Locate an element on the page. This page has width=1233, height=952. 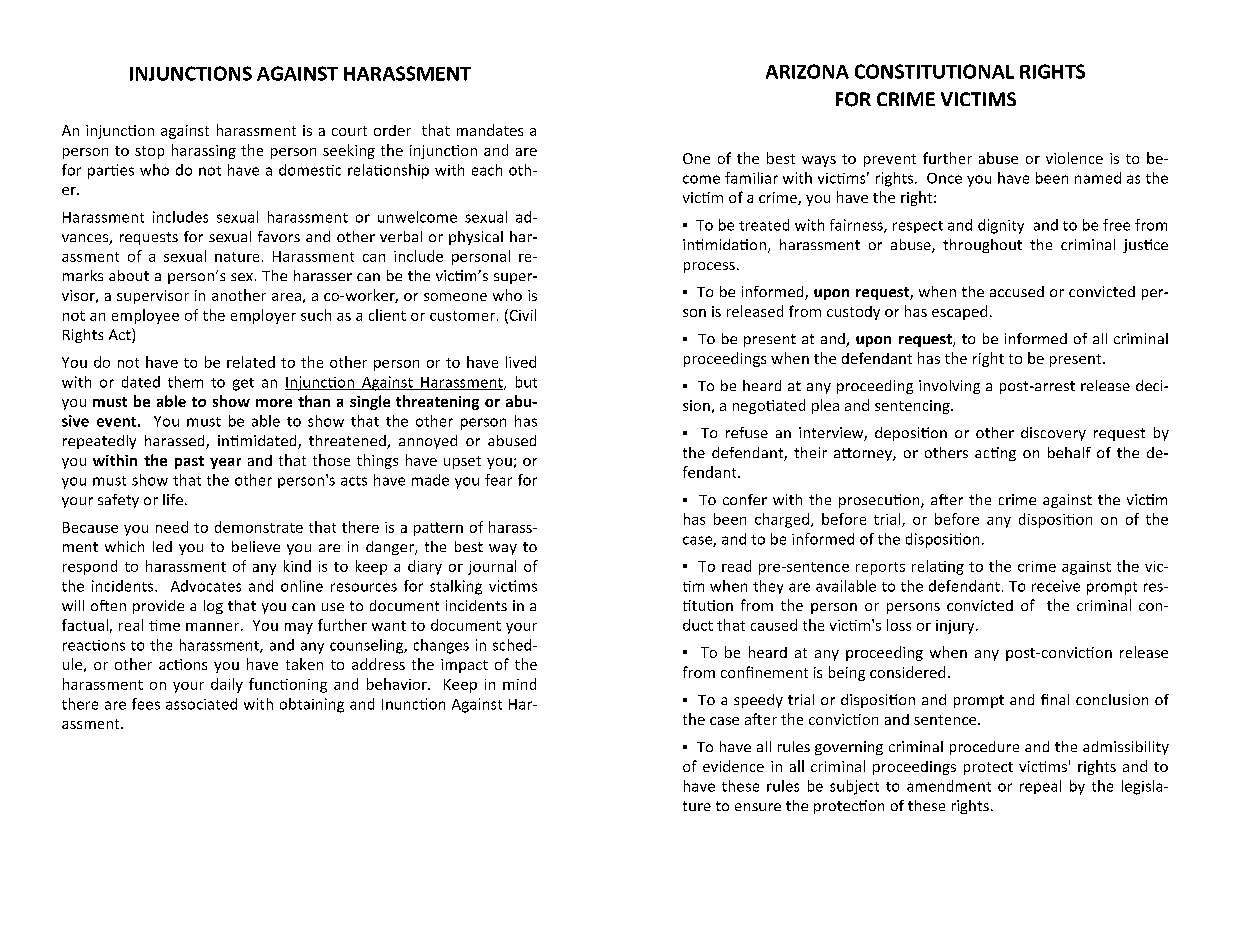
relating is located at coordinates (938, 567).
